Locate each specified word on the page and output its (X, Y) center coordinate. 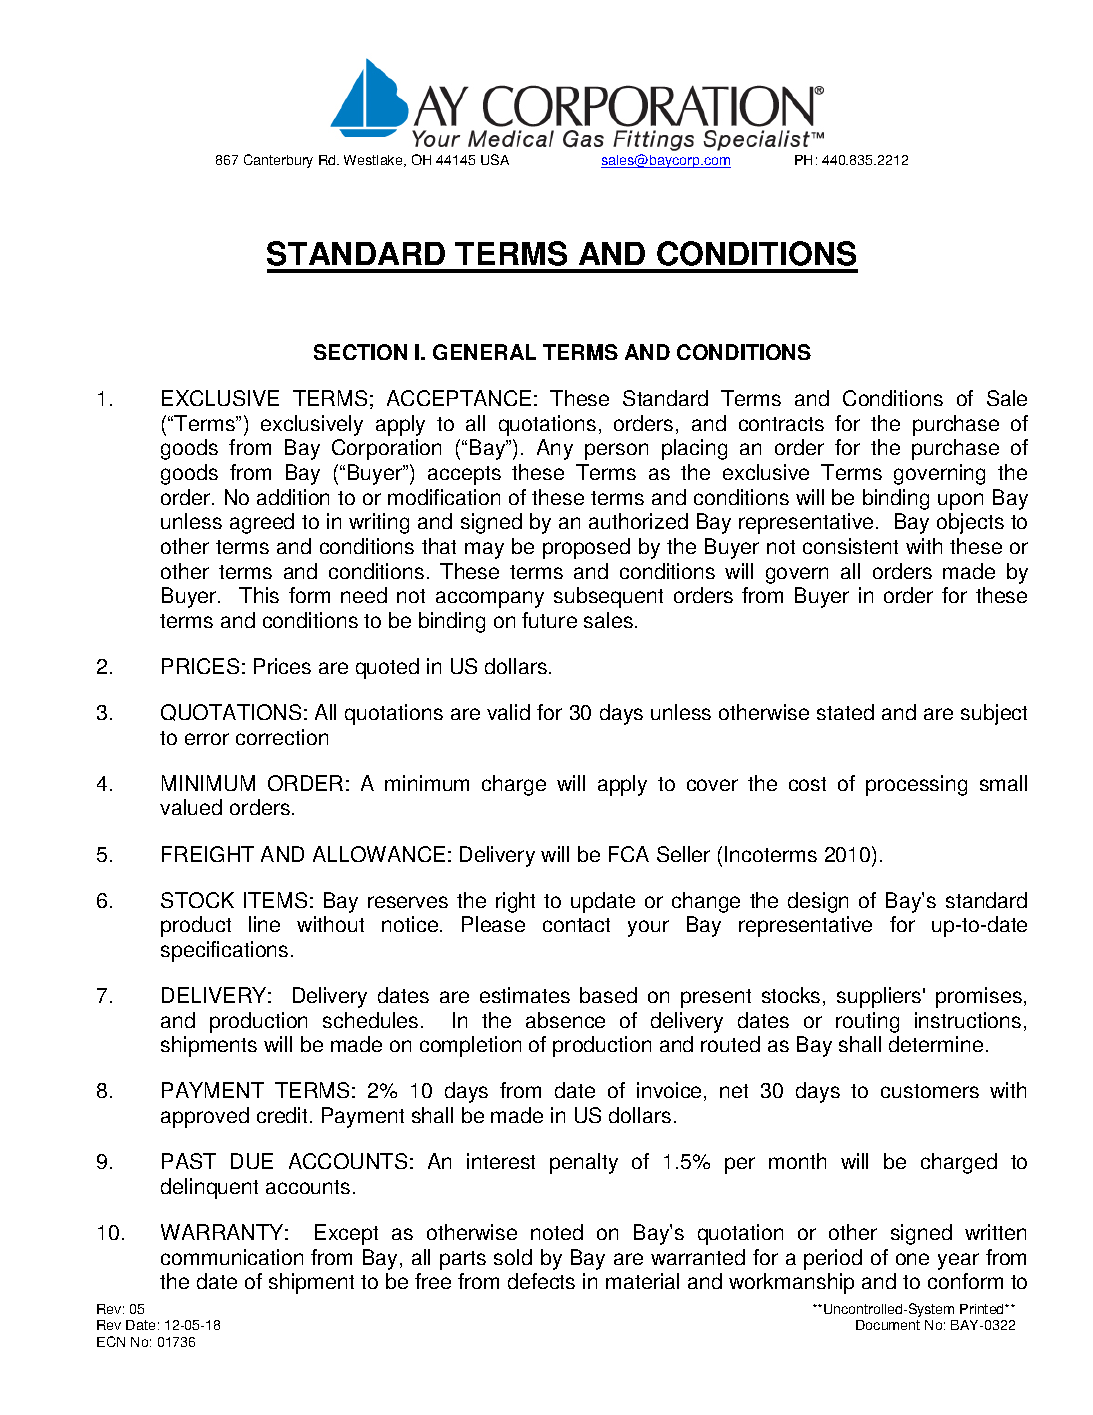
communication (232, 1257)
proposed (586, 548)
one (912, 1259)
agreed (262, 523)
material (642, 1281)
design (818, 902)
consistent (850, 546)
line (264, 924)
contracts (781, 424)
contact (576, 925)
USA (495, 159)
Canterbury (278, 161)
